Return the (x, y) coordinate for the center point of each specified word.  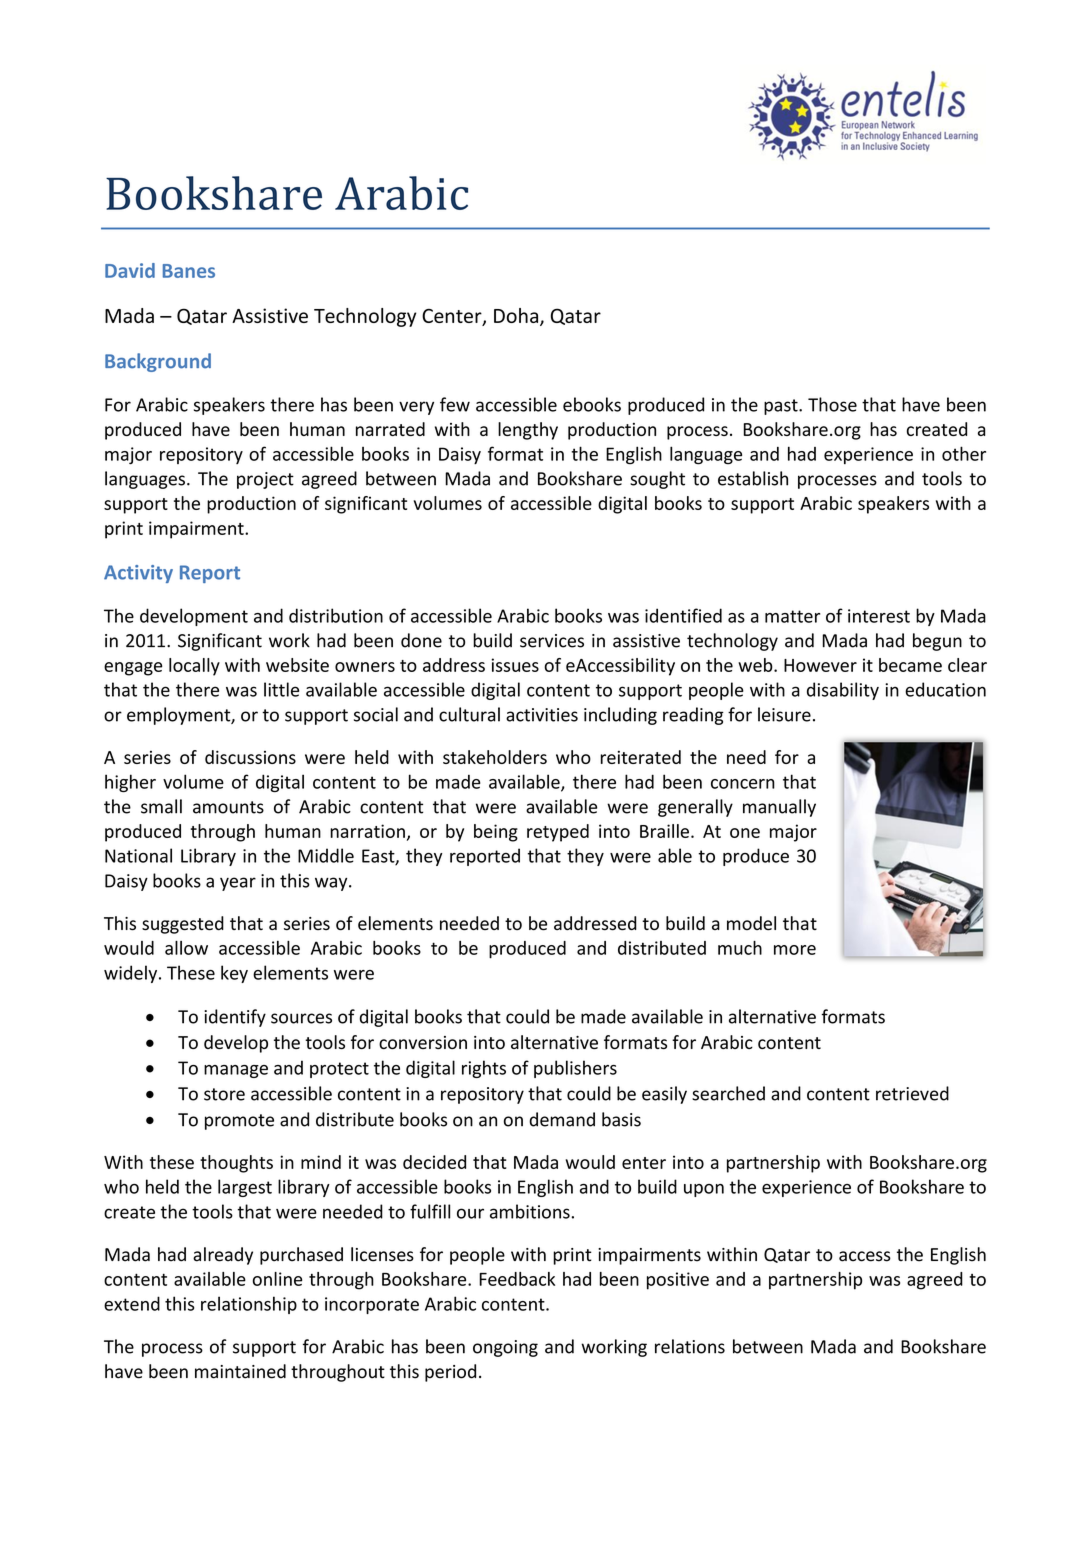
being (496, 833)
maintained (240, 1371)
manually (779, 808)
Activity (138, 574)
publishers (575, 1069)
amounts (228, 807)
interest (879, 616)
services (552, 641)
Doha (517, 317)
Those (832, 404)
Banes (189, 271)
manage (236, 1071)
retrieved (912, 1093)
